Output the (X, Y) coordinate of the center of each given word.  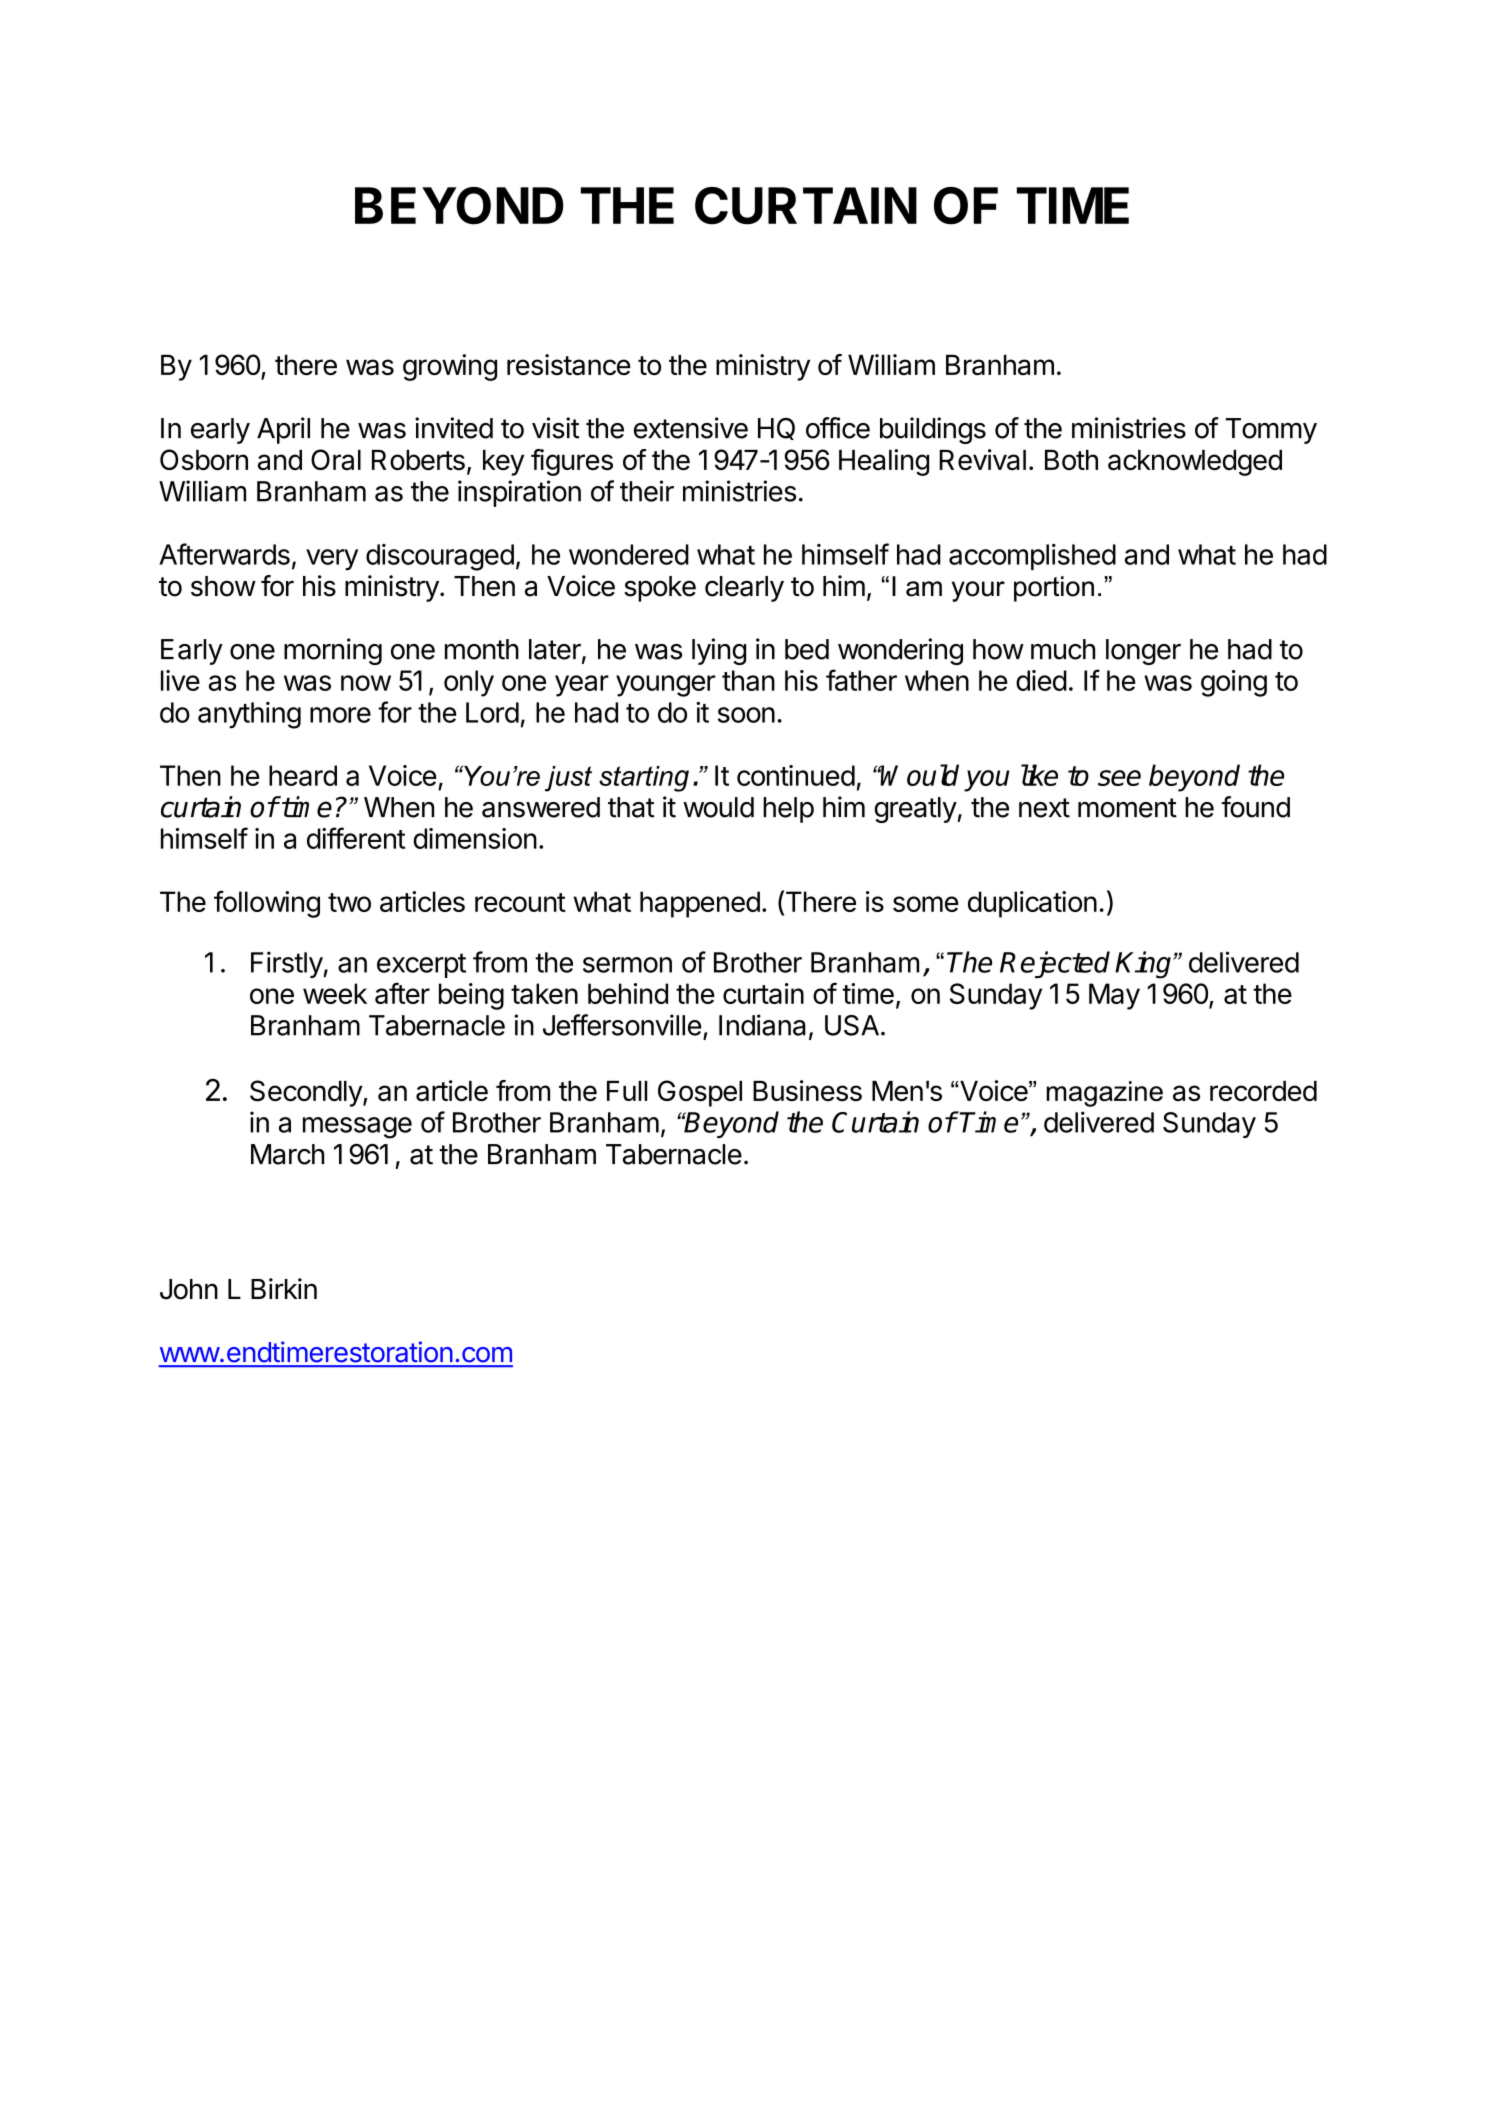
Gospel (700, 1093)
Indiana (762, 1025)
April (283, 430)
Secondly (307, 1093)
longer (1143, 652)
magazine (1105, 1094)
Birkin (284, 1288)
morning (333, 651)
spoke (660, 589)
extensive (691, 428)
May (1114, 996)
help (788, 810)
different (356, 838)
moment (1127, 808)
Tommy (1271, 431)
